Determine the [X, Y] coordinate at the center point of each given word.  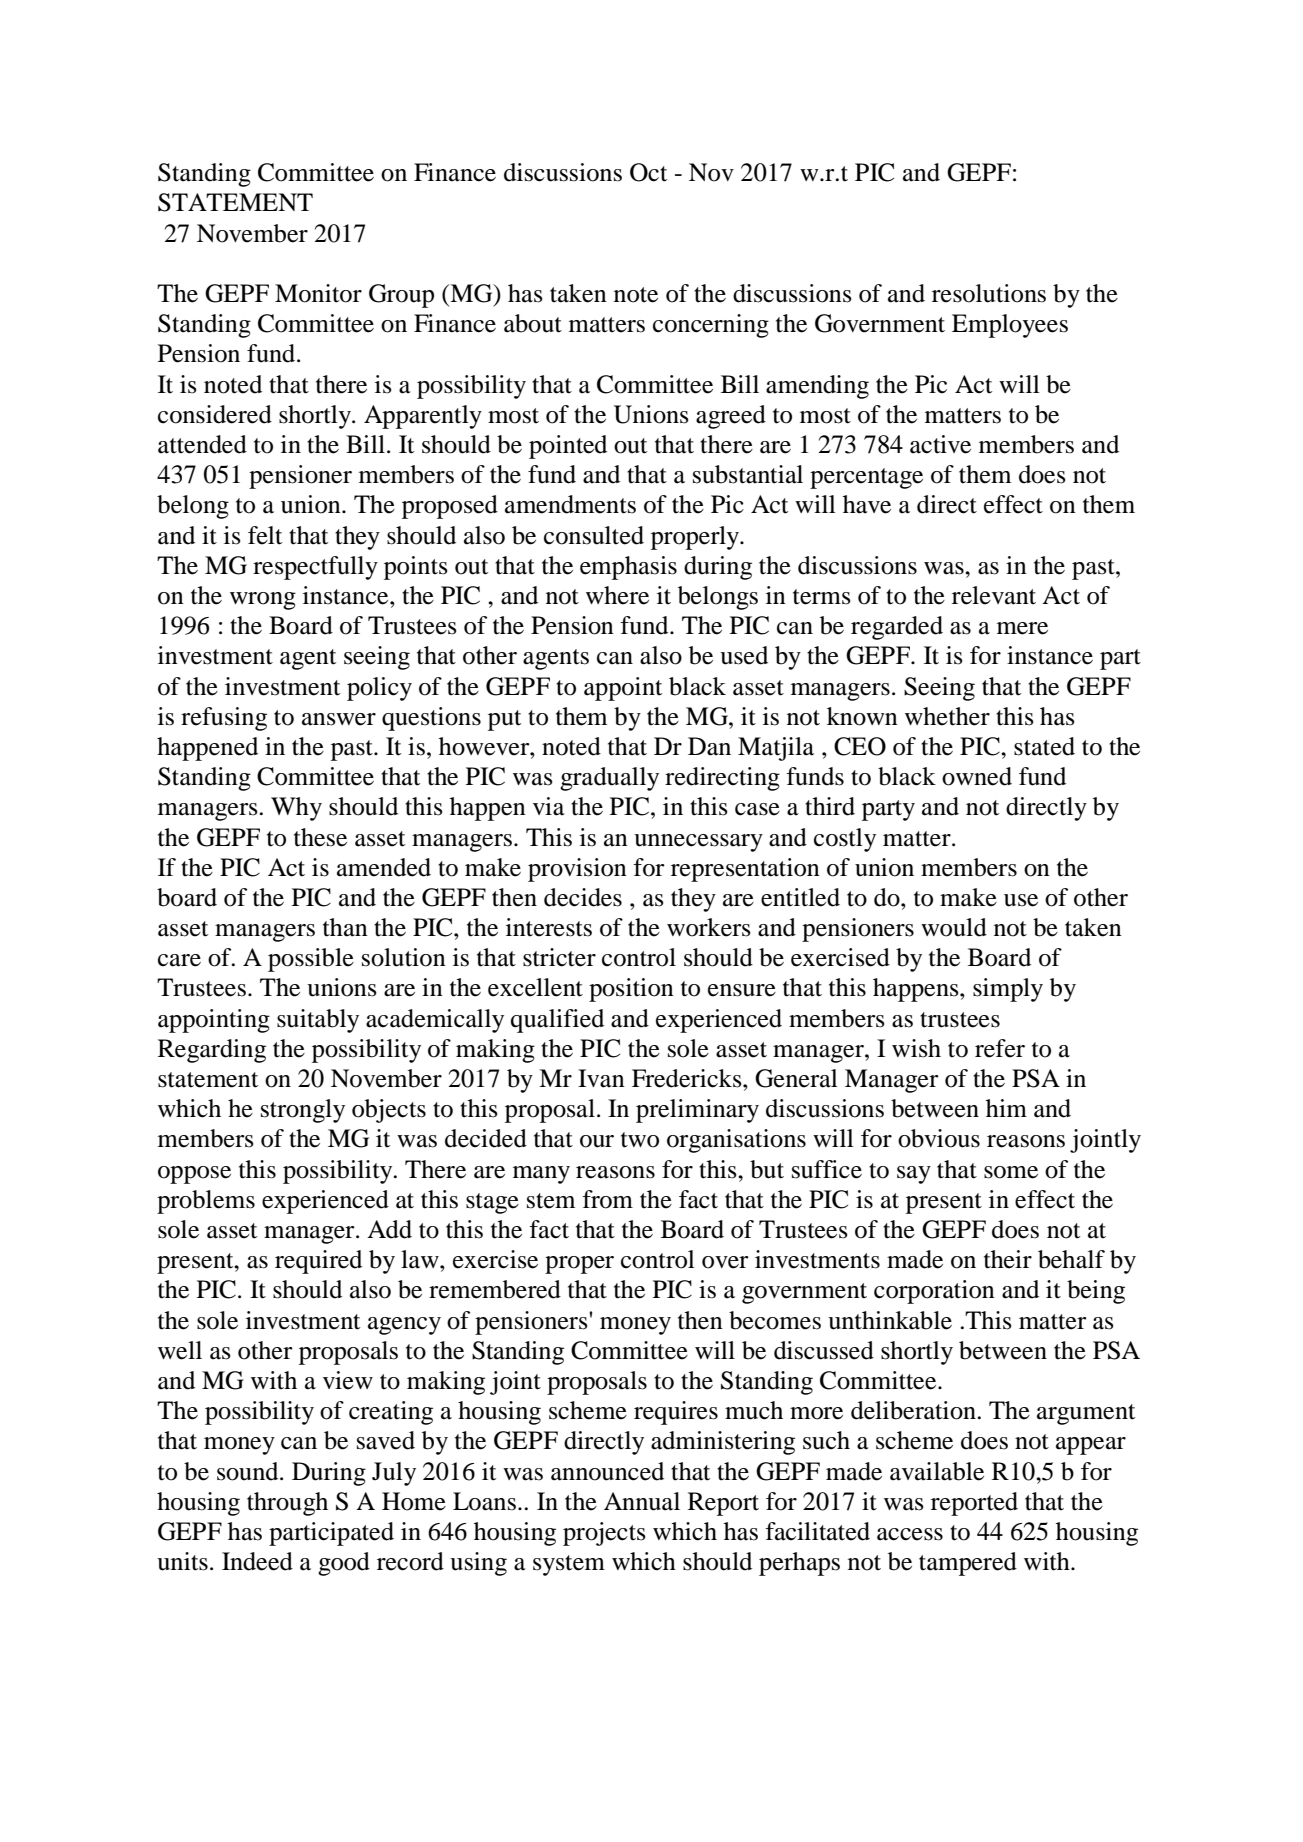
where [617, 595]
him [1006, 1108]
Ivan [601, 1078]
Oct [649, 172]
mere [1022, 628]
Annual [642, 1501]
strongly [303, 1111]
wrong [263, 601]
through [287, 1504]
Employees [1010, 326]
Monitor [318, 293]
